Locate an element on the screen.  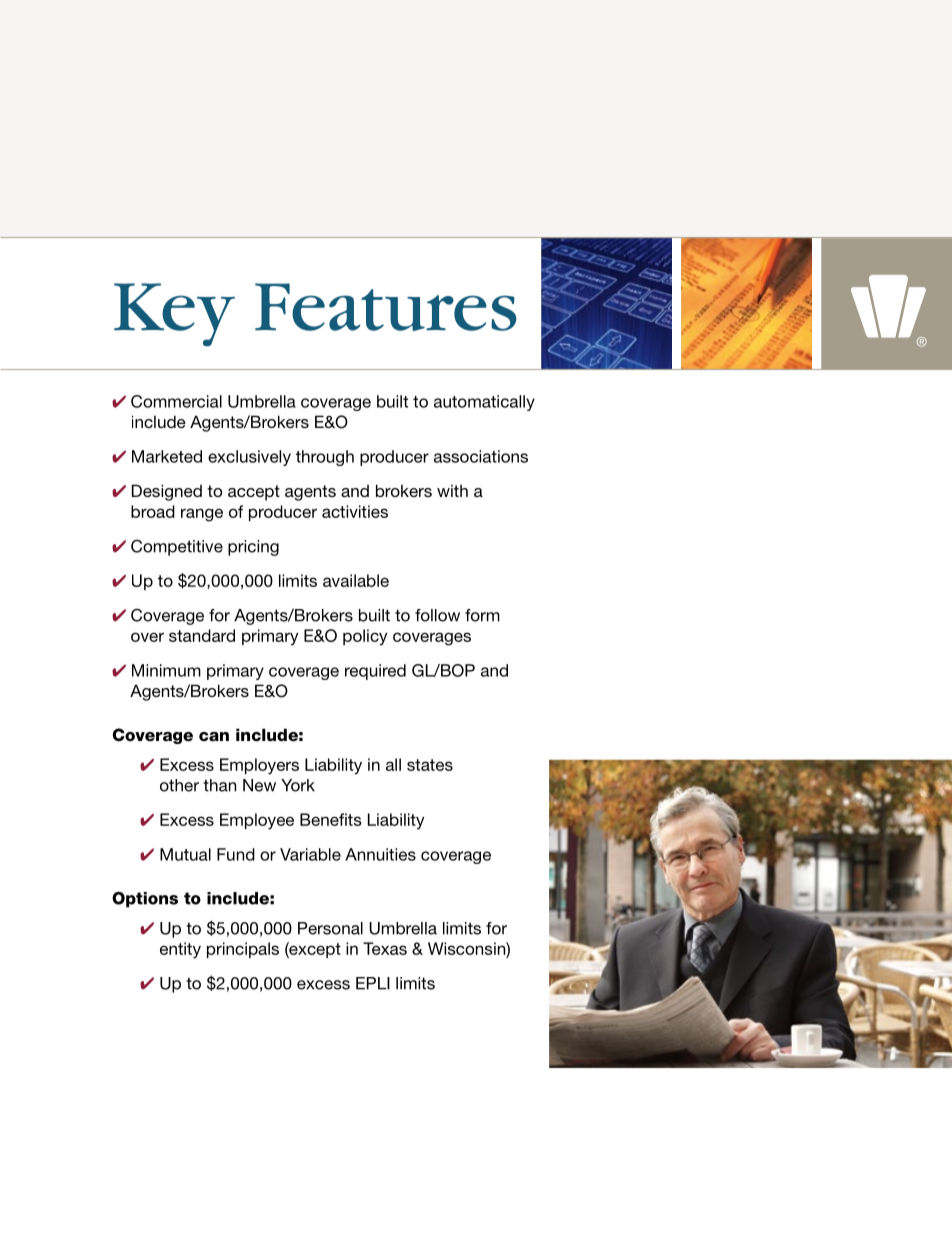
Personal is located at coordinates (330, 928).
